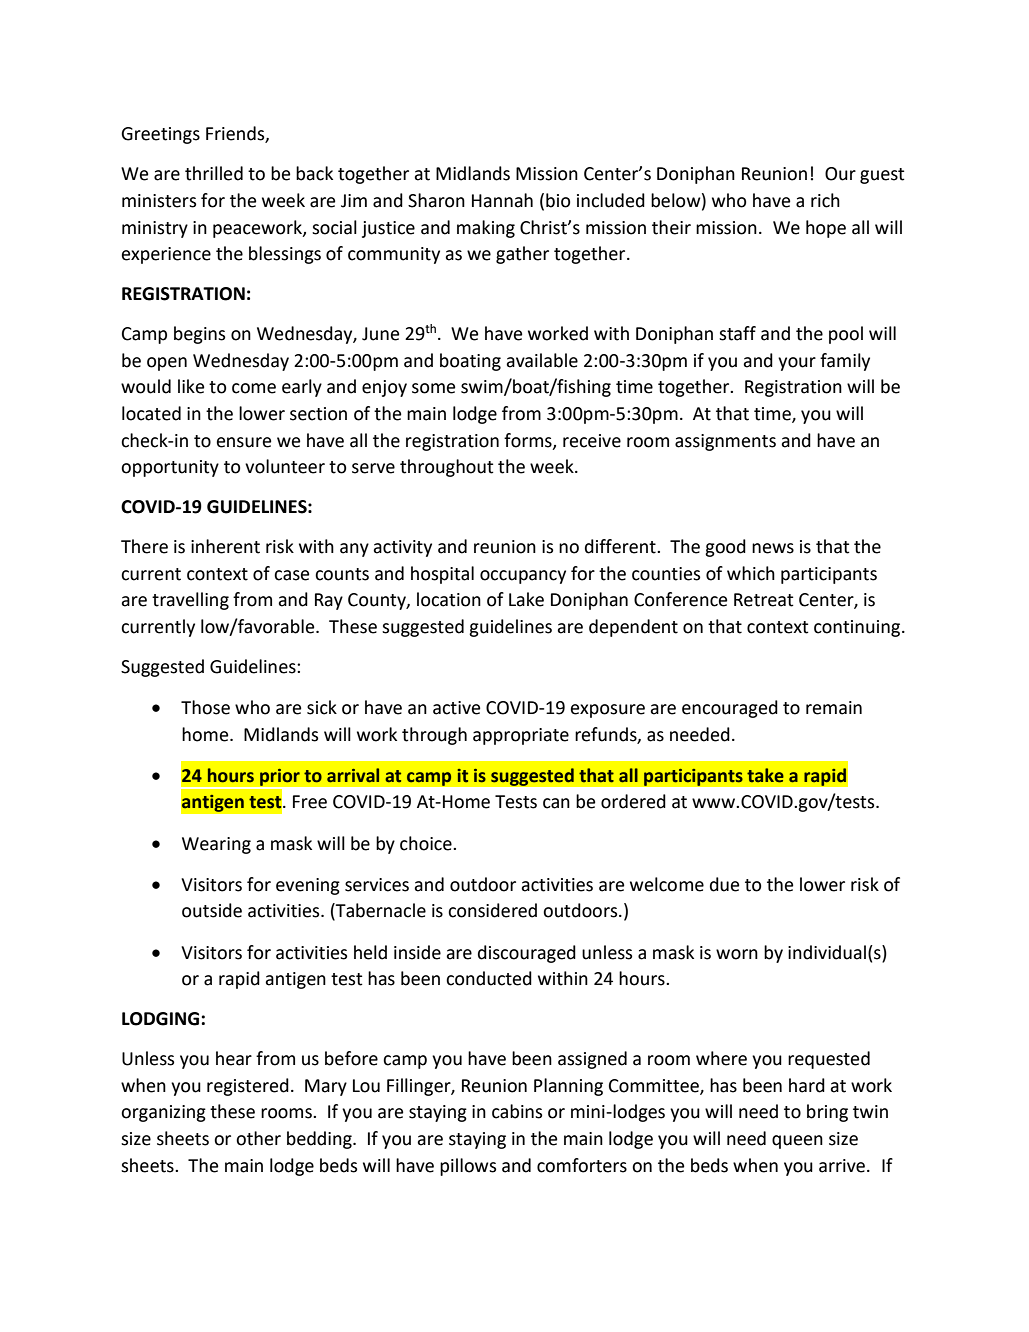 The height and width of the document is (1332, 1029). I want to click on thrilled, so click(214, 173).
